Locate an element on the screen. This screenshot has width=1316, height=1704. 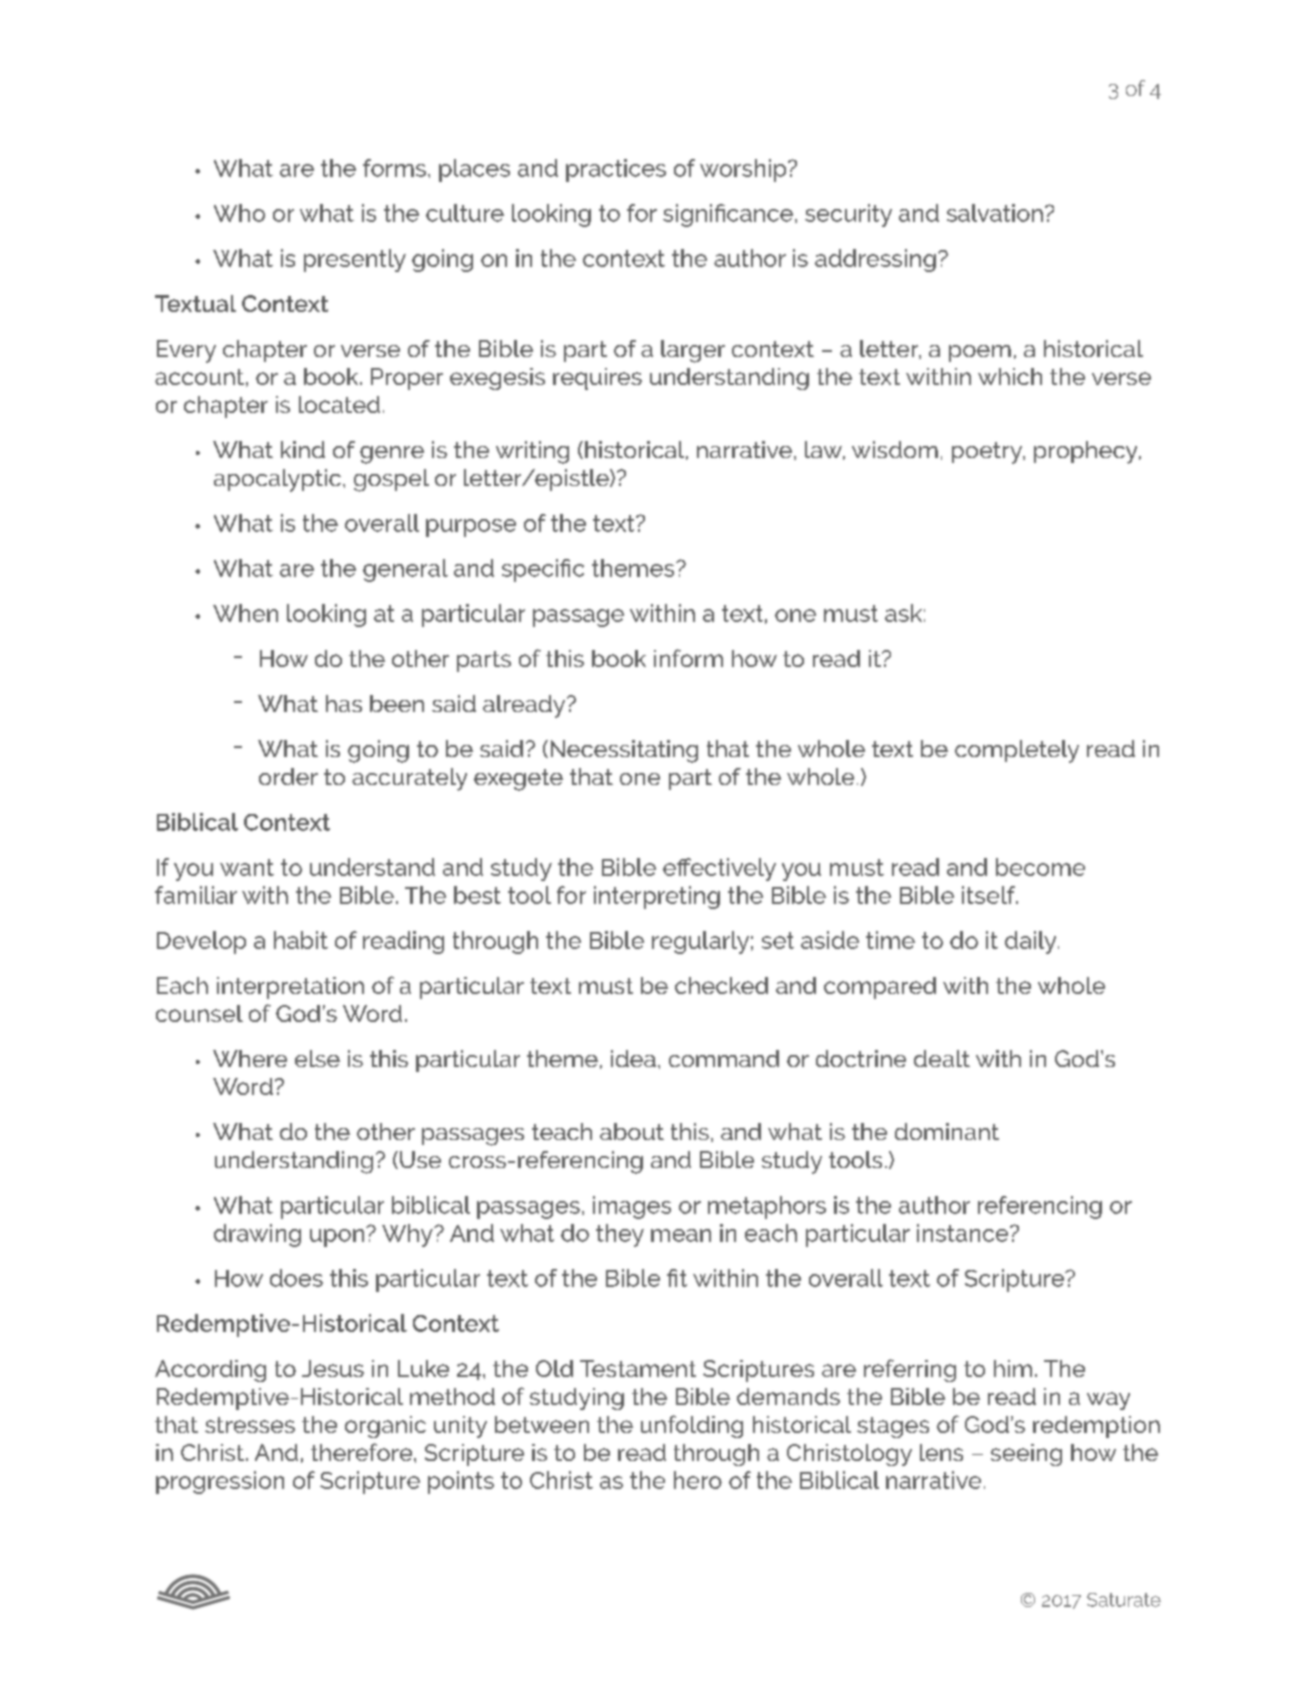
completely is located at coordinates (1017, 751).
